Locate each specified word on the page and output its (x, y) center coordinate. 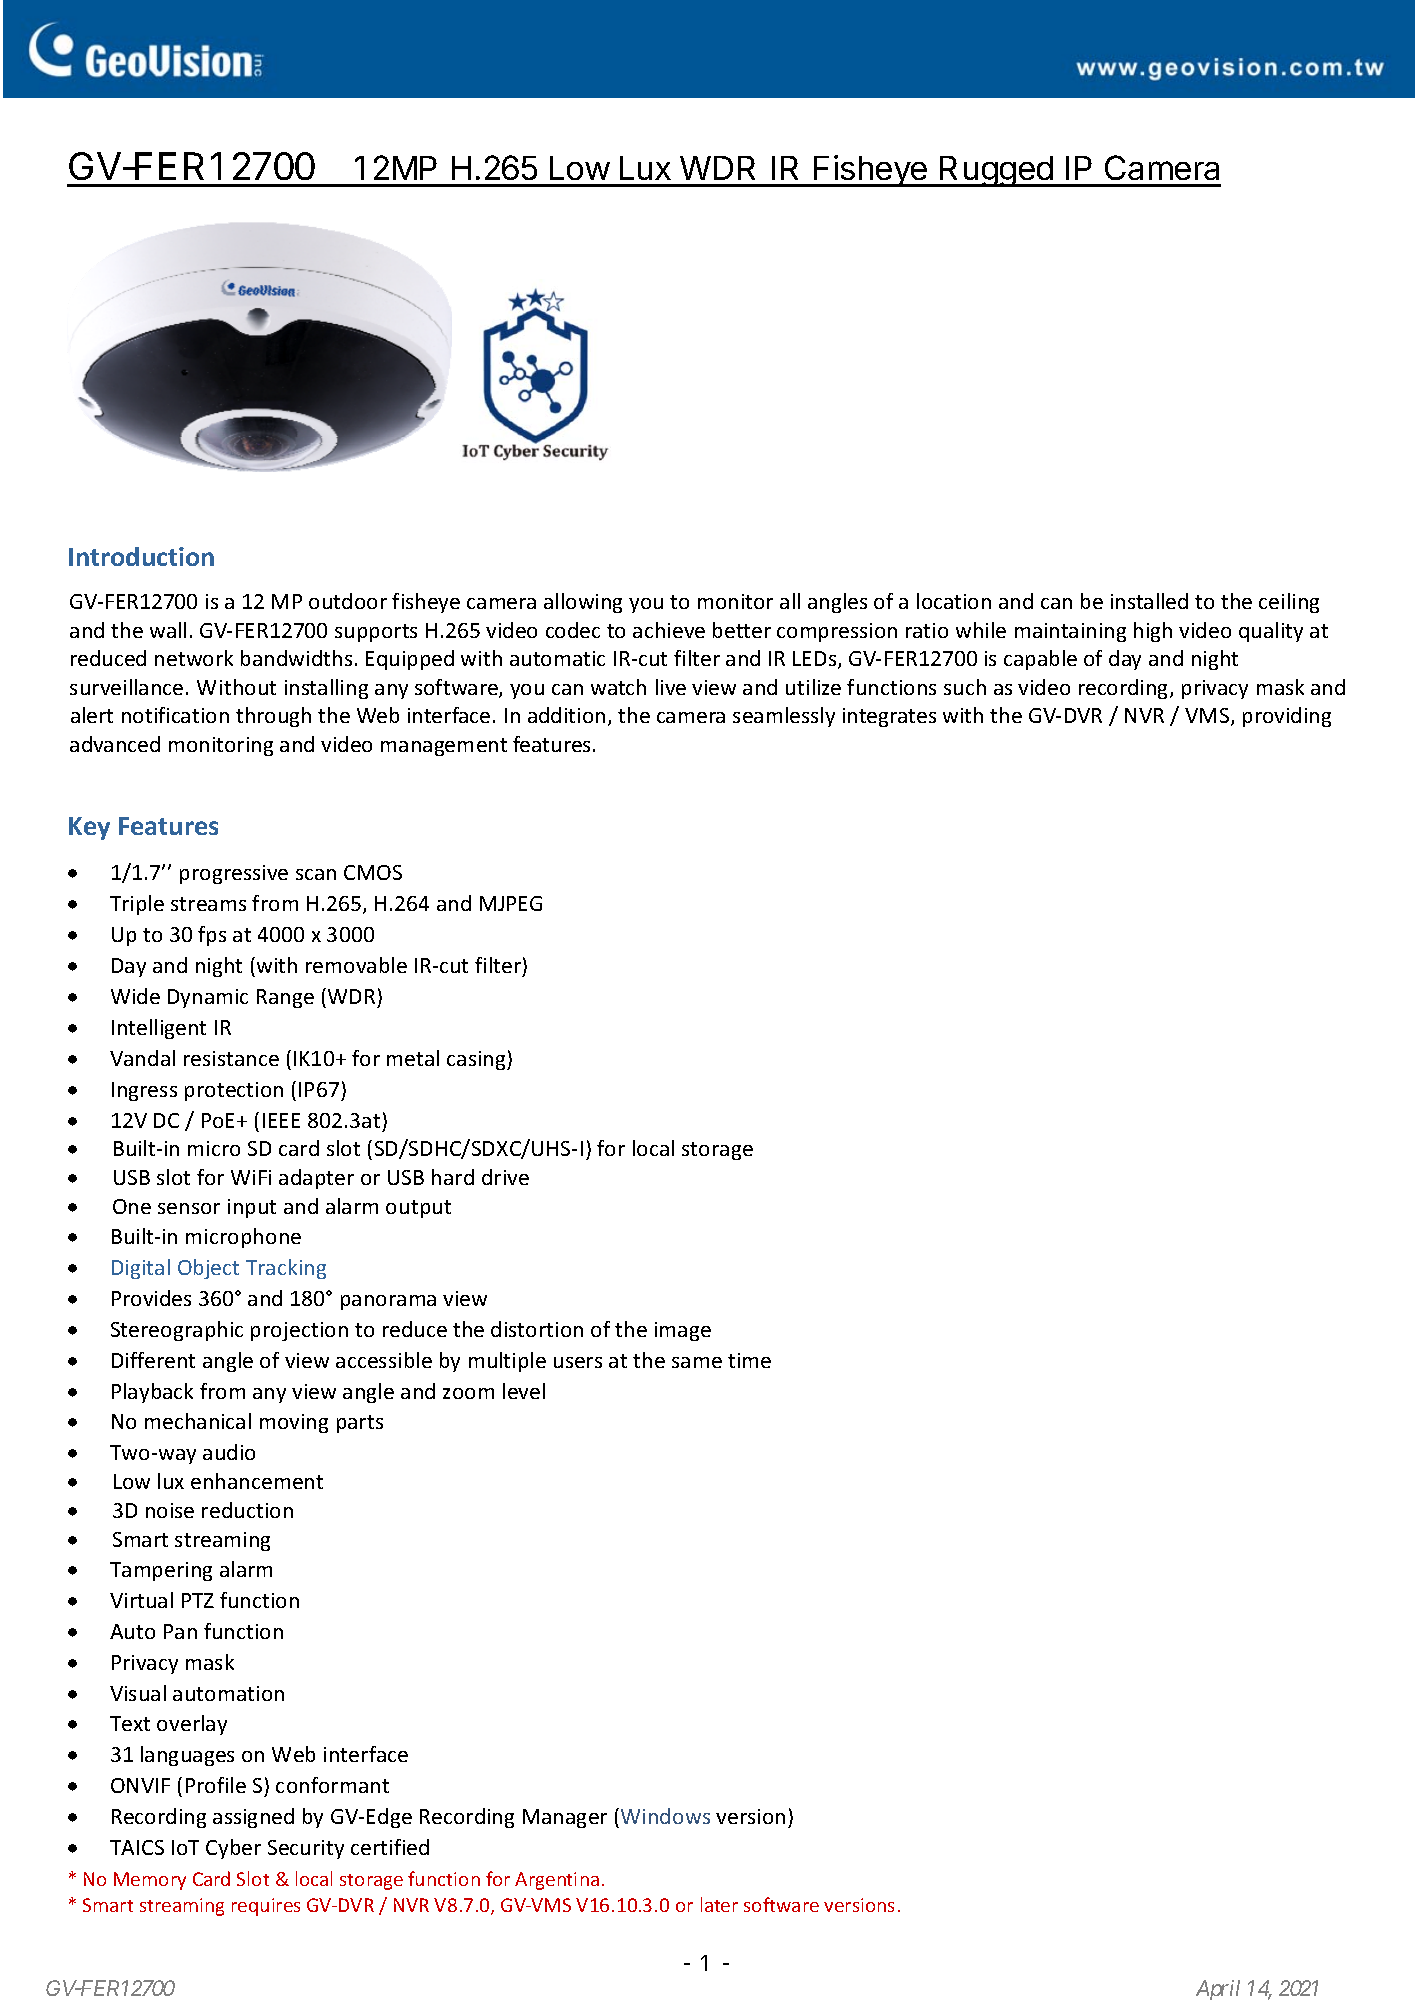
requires (266, 1907)
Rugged (996, 171)
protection (234, 1091)
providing (1287, 717)
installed (1149, 601)
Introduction (141, 556)
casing (477, 1060)
